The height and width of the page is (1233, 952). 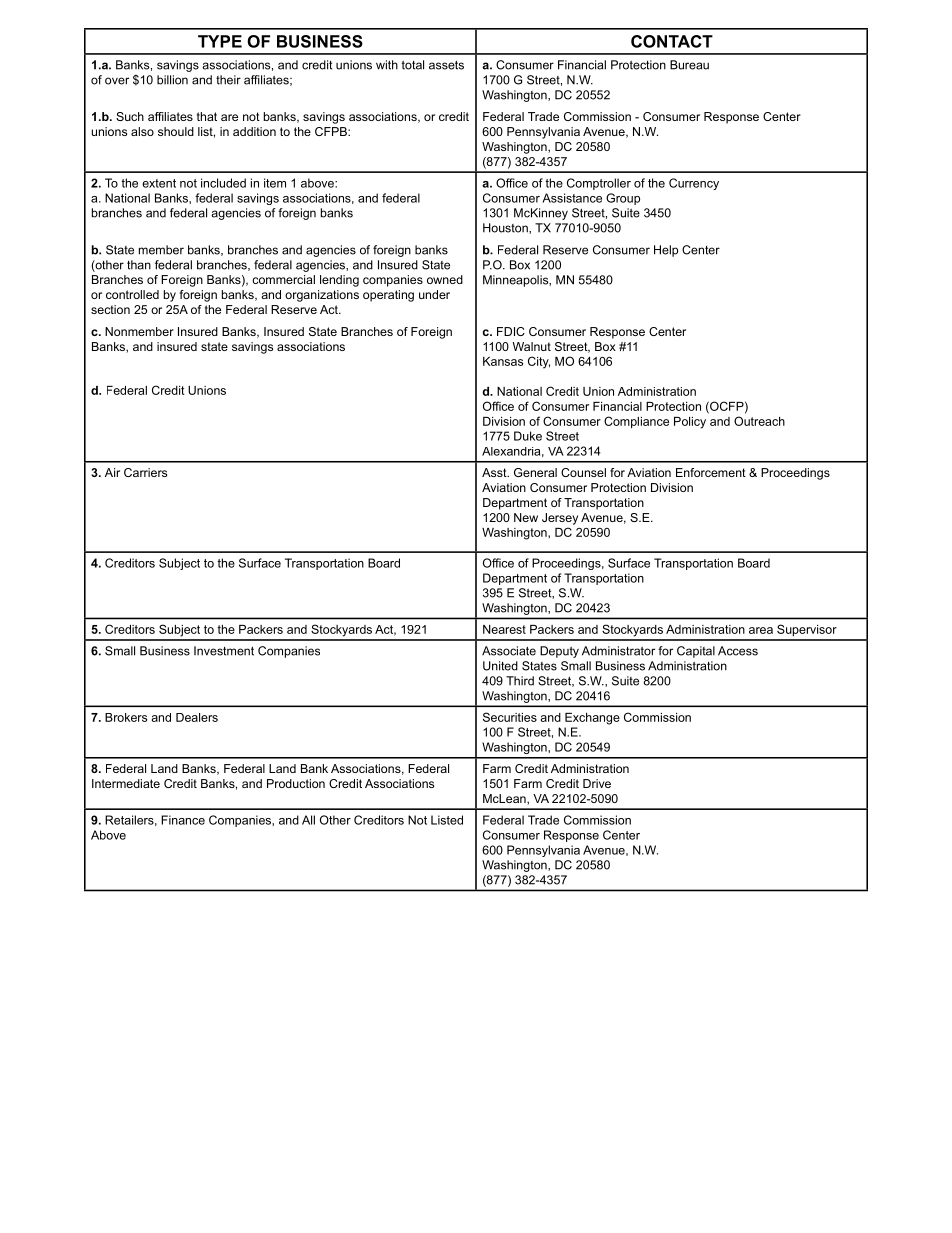 I want to click on Capital, so click(x=696, y=652).
